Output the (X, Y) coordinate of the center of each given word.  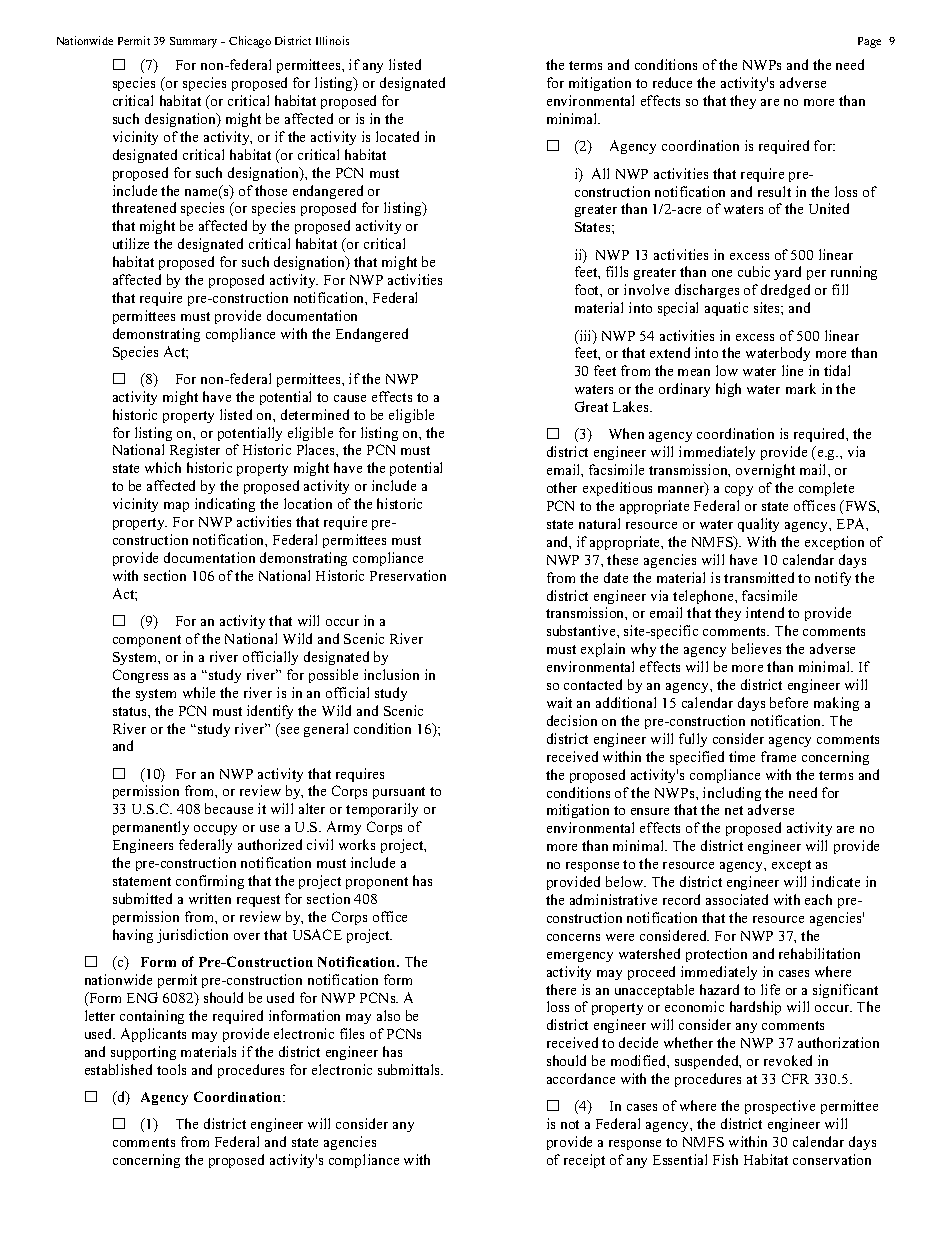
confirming (210, 882)
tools (171, 1069)
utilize (131, 243)
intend (765, 612)
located (397, 136)
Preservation (408, 575)
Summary (193, 42)
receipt (584, 1161)
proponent (377, 883)
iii (585, 337)
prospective (780, 1107)
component (147, 641)
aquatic (726, 309)
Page (869, 42)
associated (737, 899)
